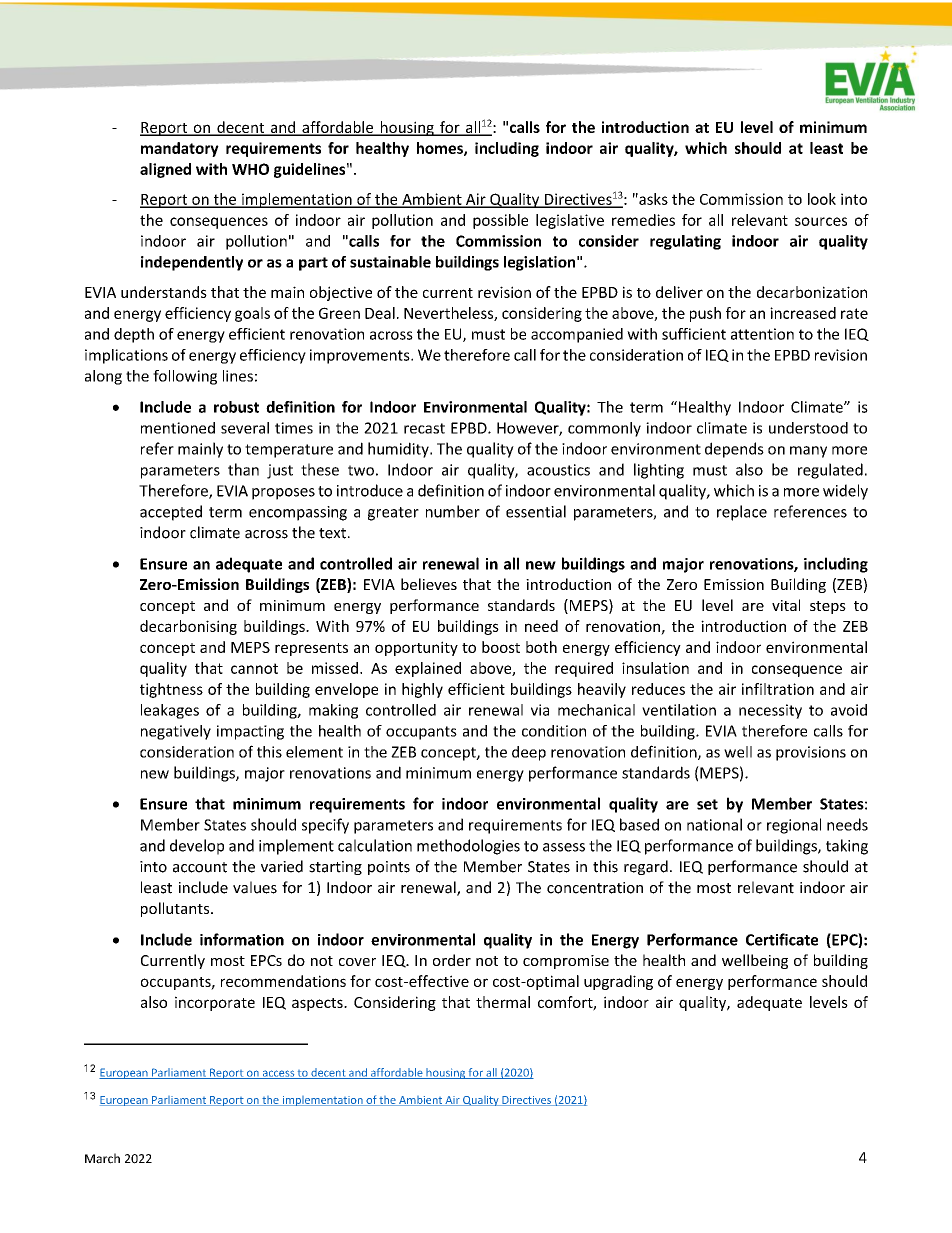 This document has width=952, height=1233. Describe the element at coordinates (453, 511) in the document. I see `number` at that location.
